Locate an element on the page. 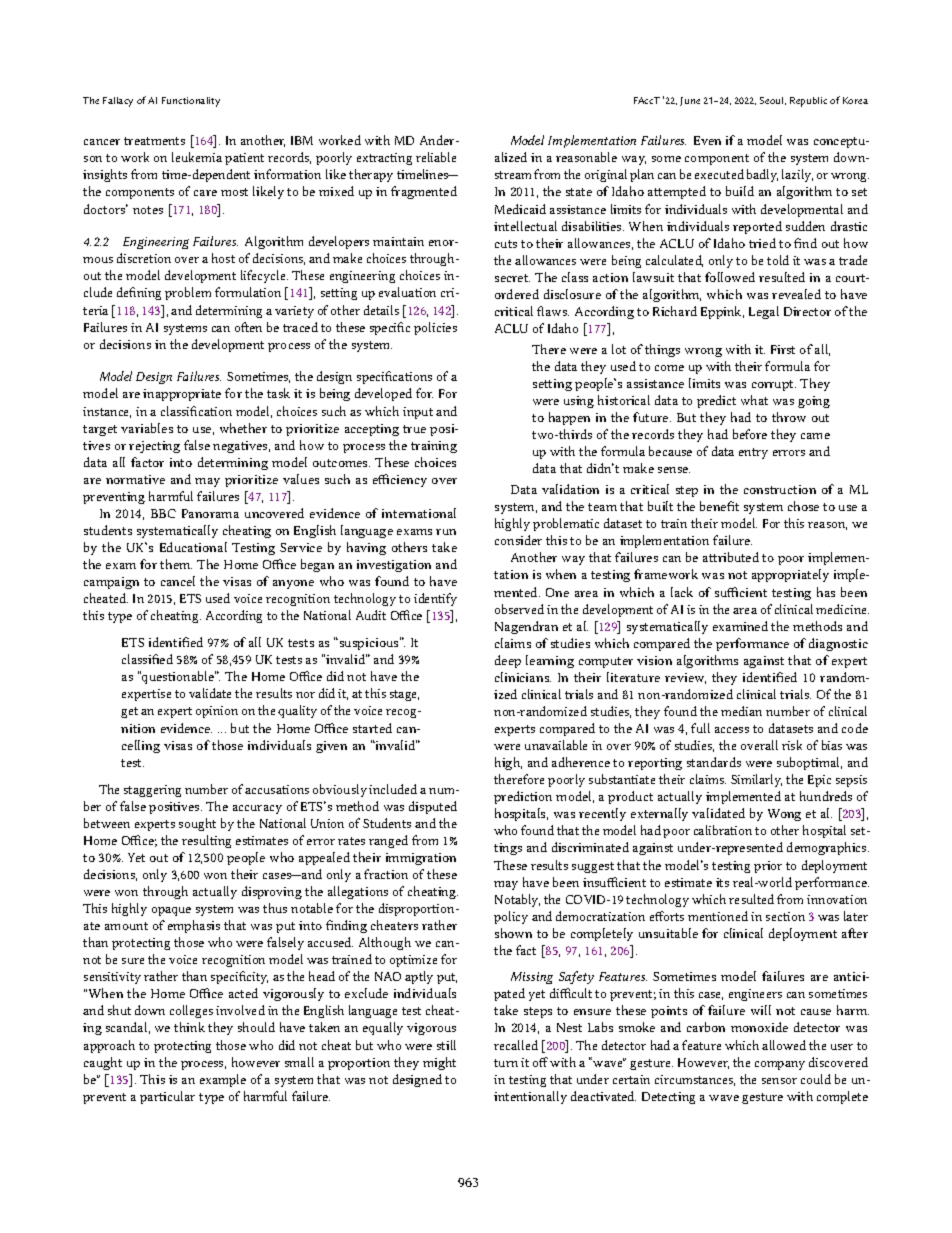  First is located at coordinates (783, 349).
